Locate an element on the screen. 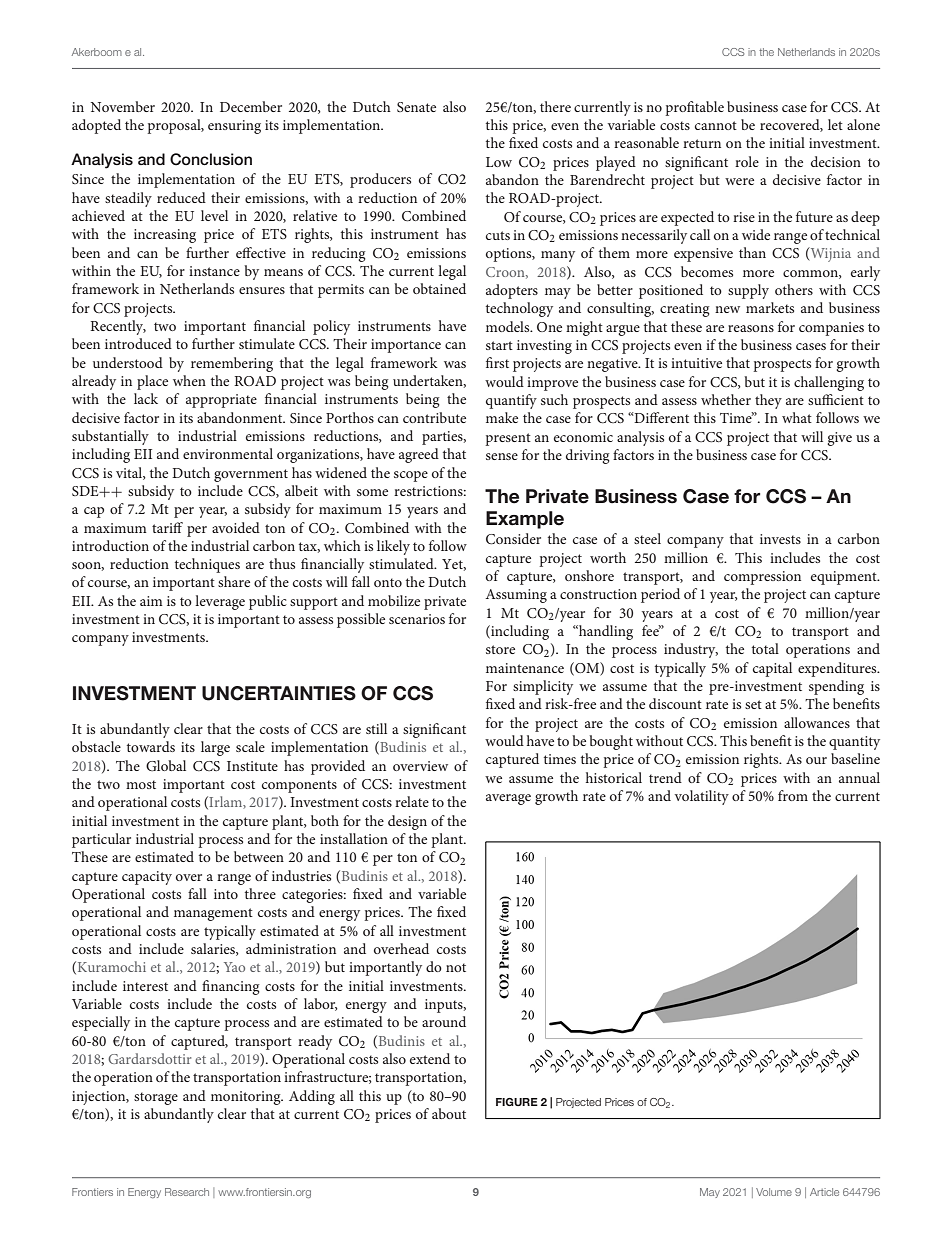 Image resolution: width=952 pixels, height=1247 pixels. aim is located at coordinates (151, 601).
